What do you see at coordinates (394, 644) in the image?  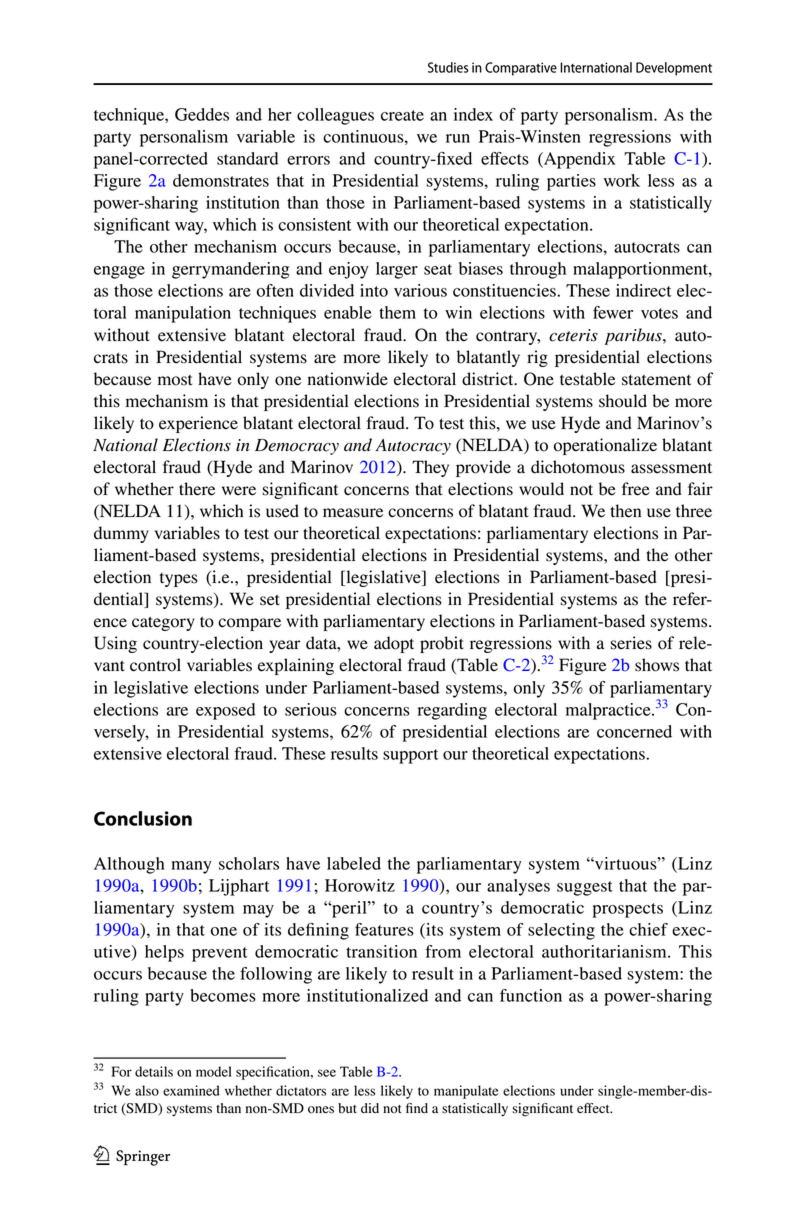 I see `adopt` at bounding box center [394, 644].
